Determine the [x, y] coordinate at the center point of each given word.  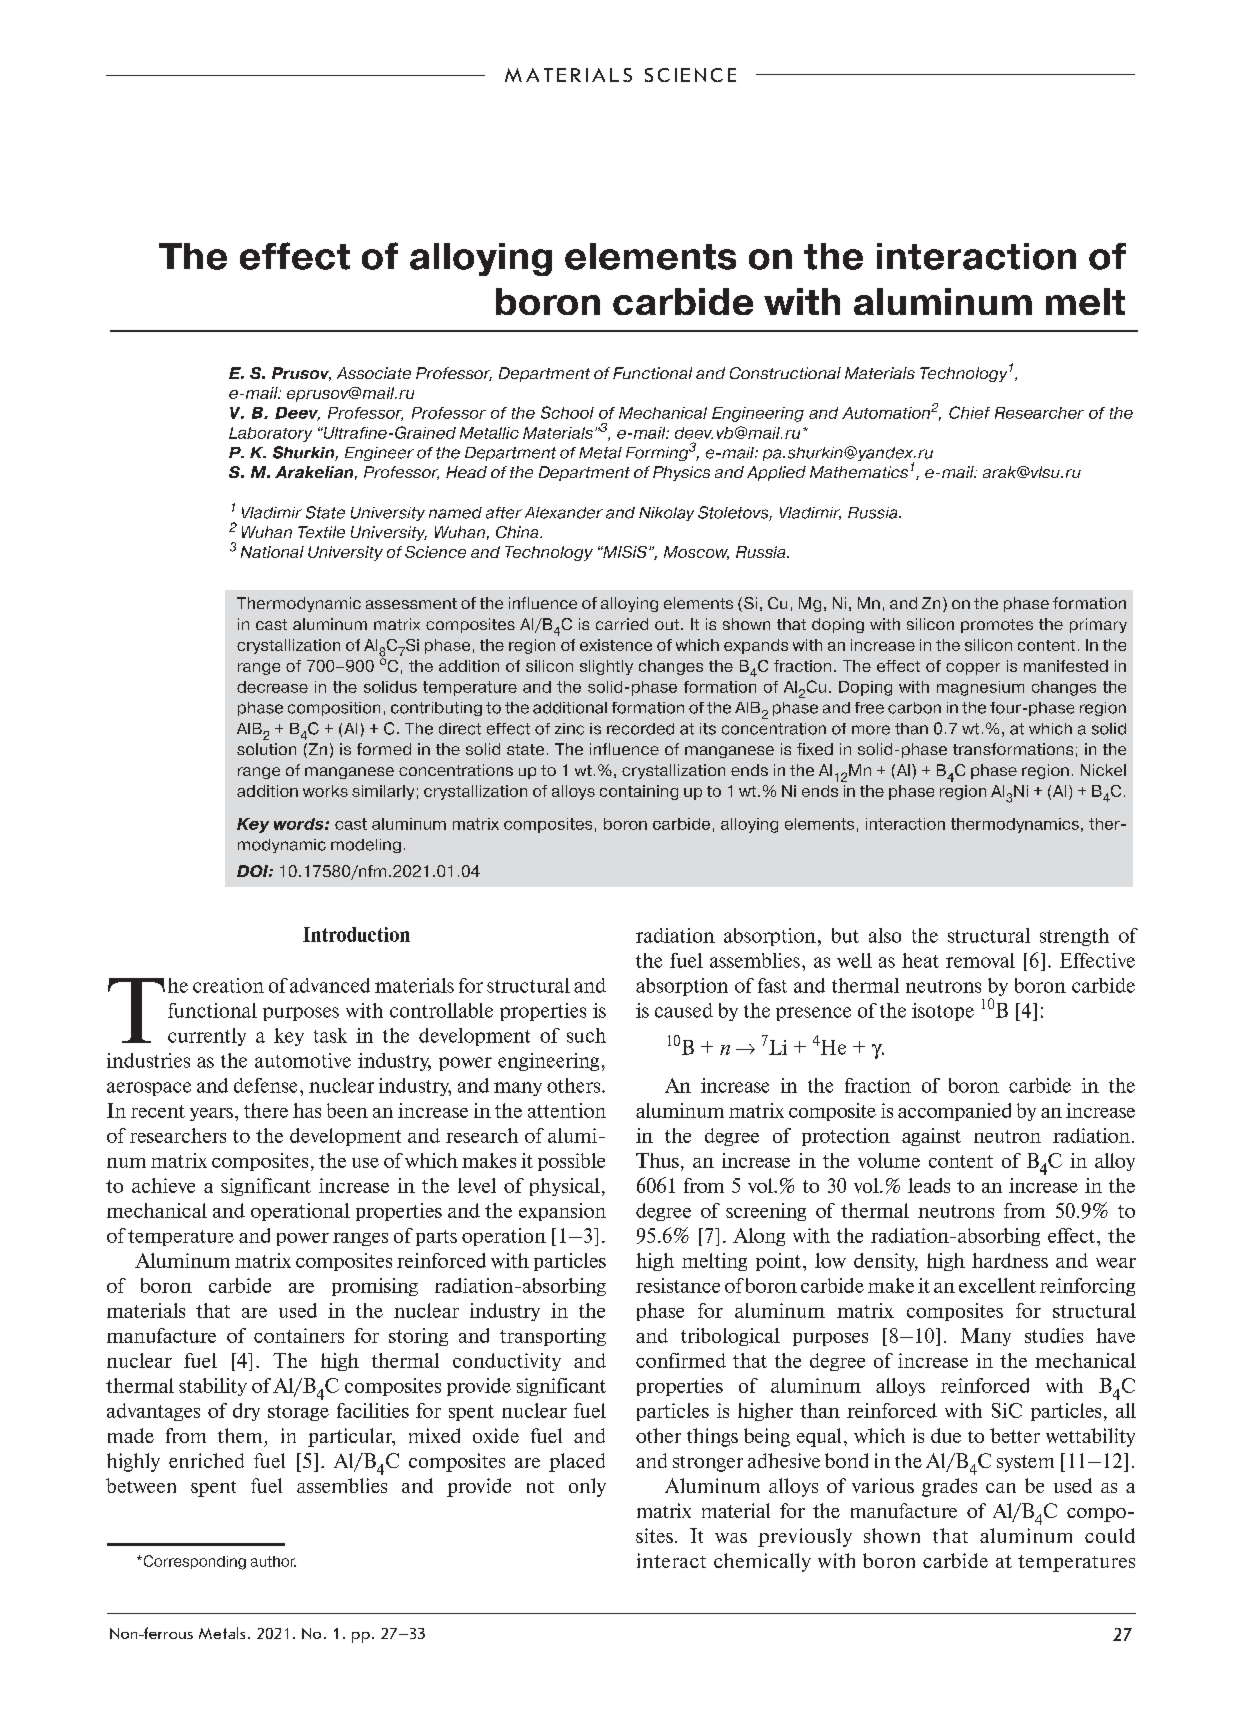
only [587, 1487]
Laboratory [270, 434]
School [567, 412]
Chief [969, 412]
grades [949, 1487]
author [273, 1561]
